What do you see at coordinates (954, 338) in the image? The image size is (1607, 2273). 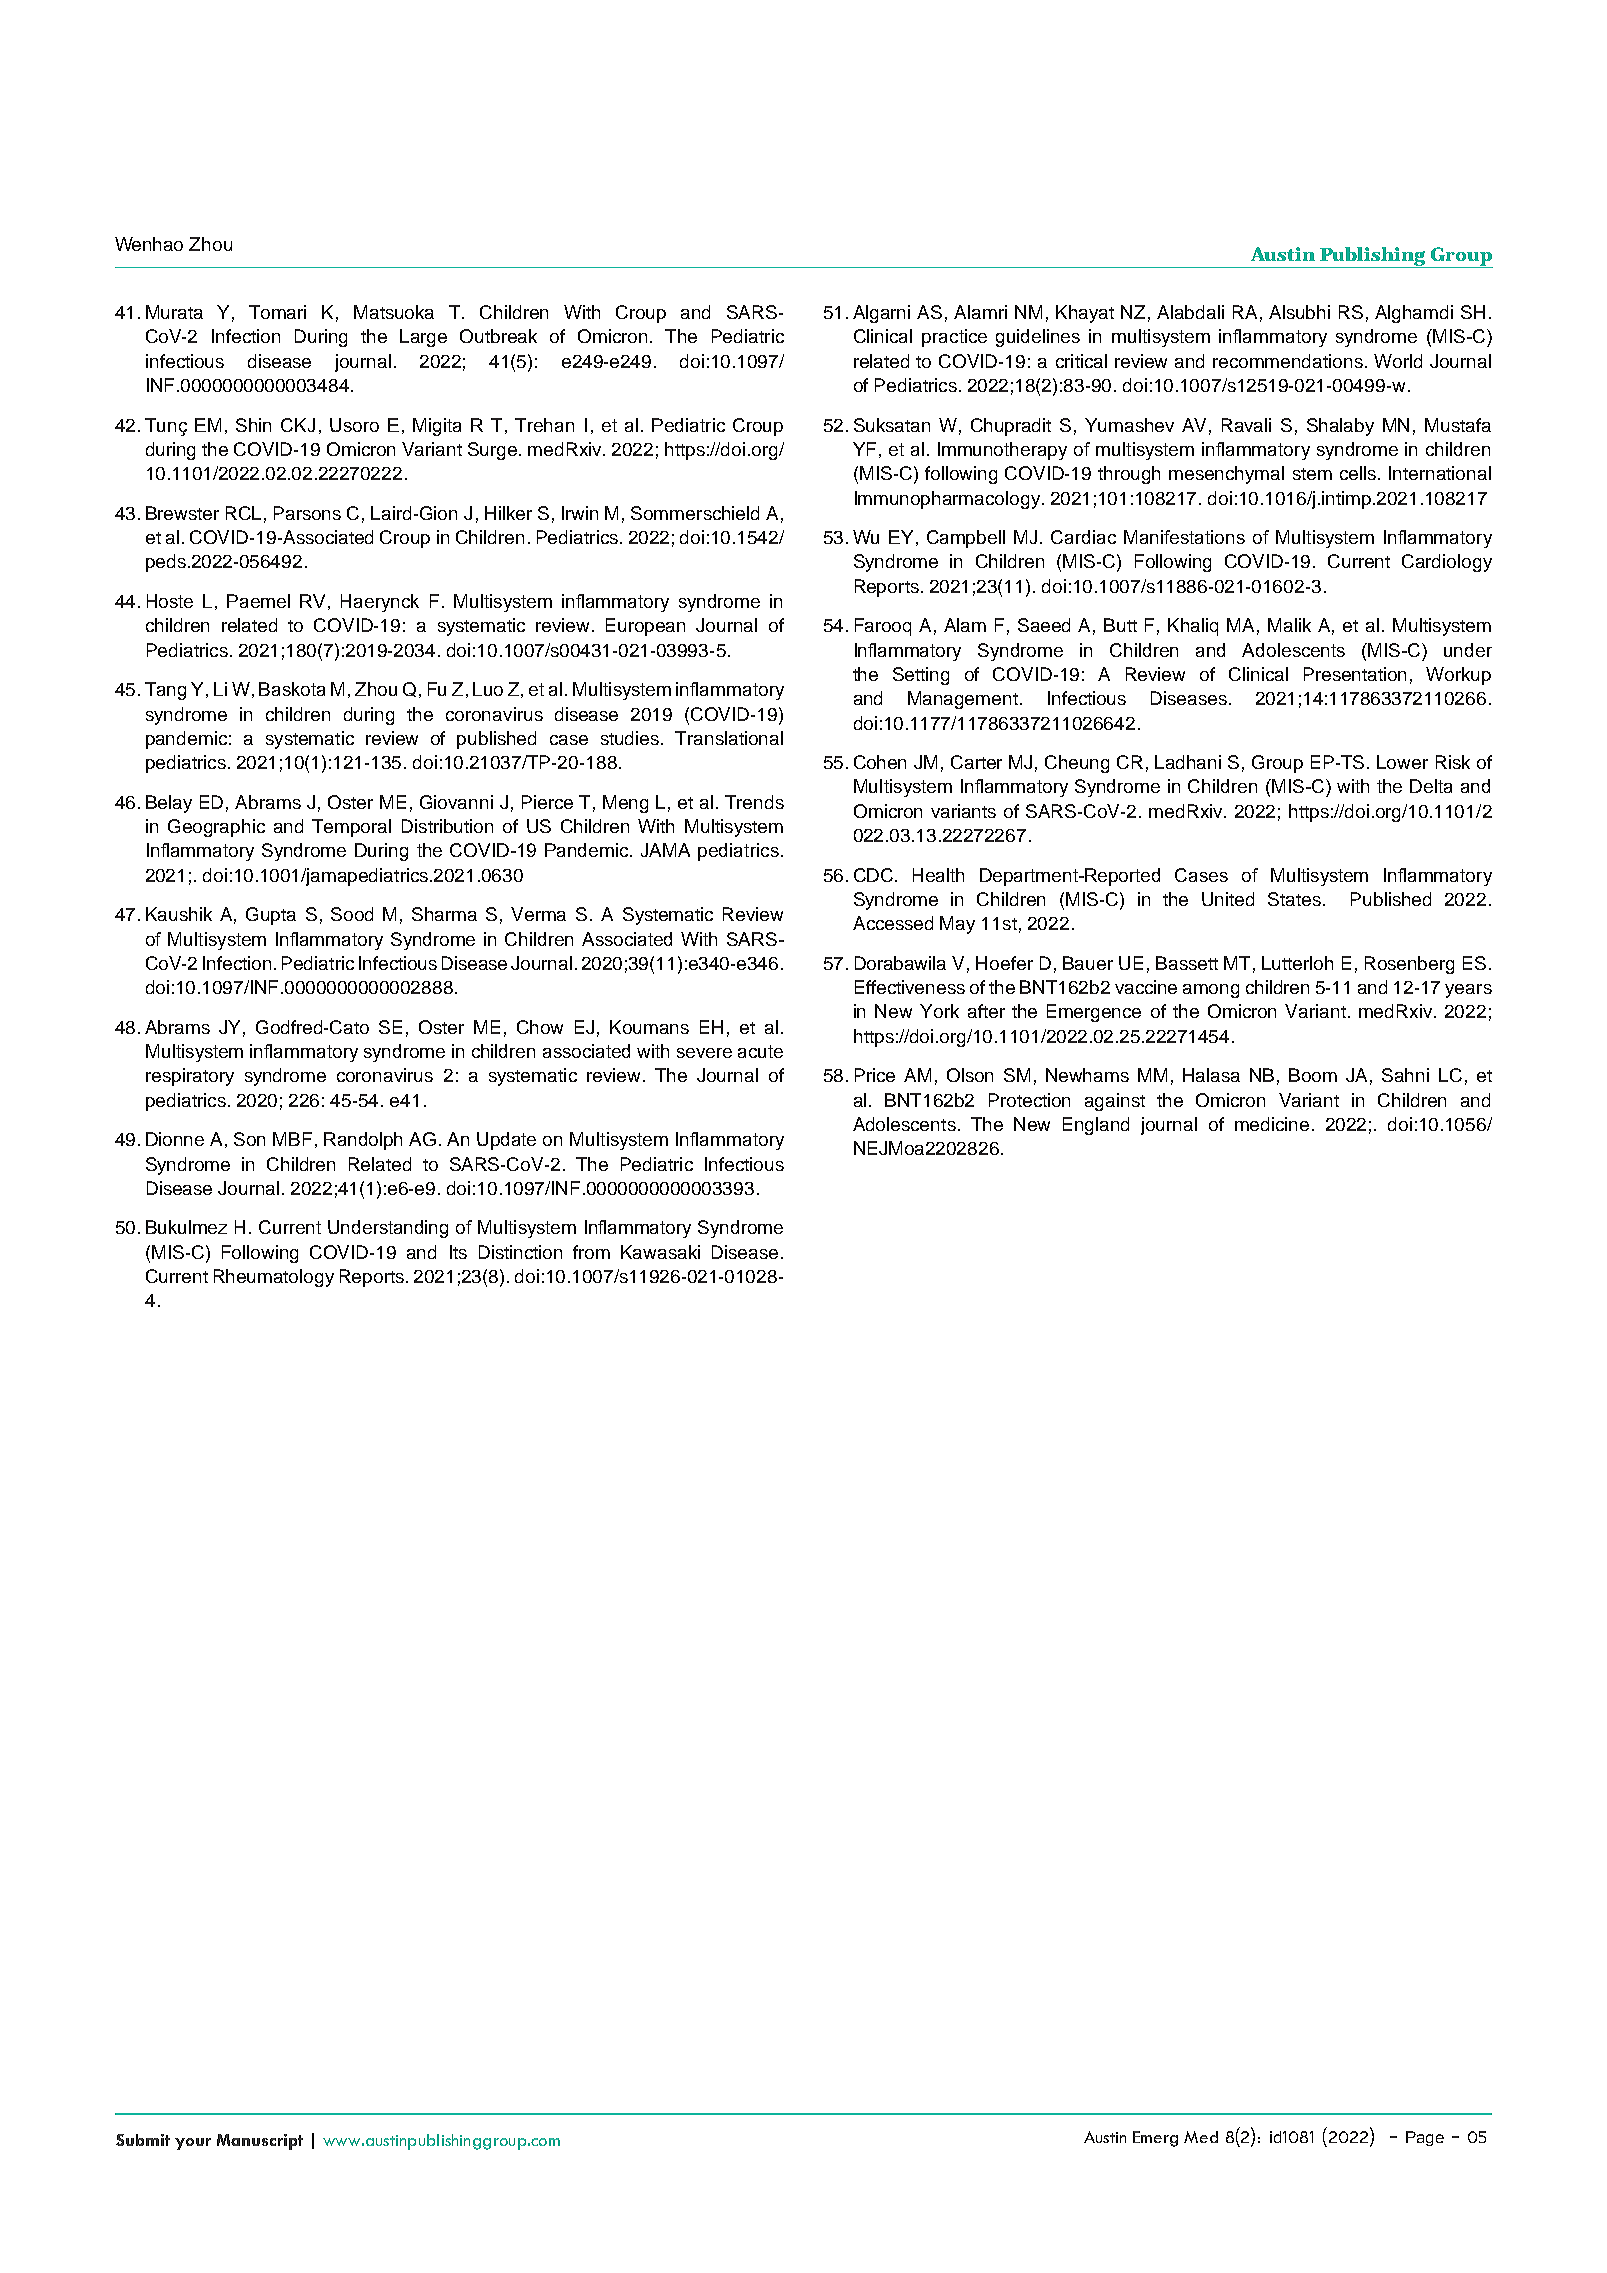 I see `practice` at bounding box center [954, 338].
